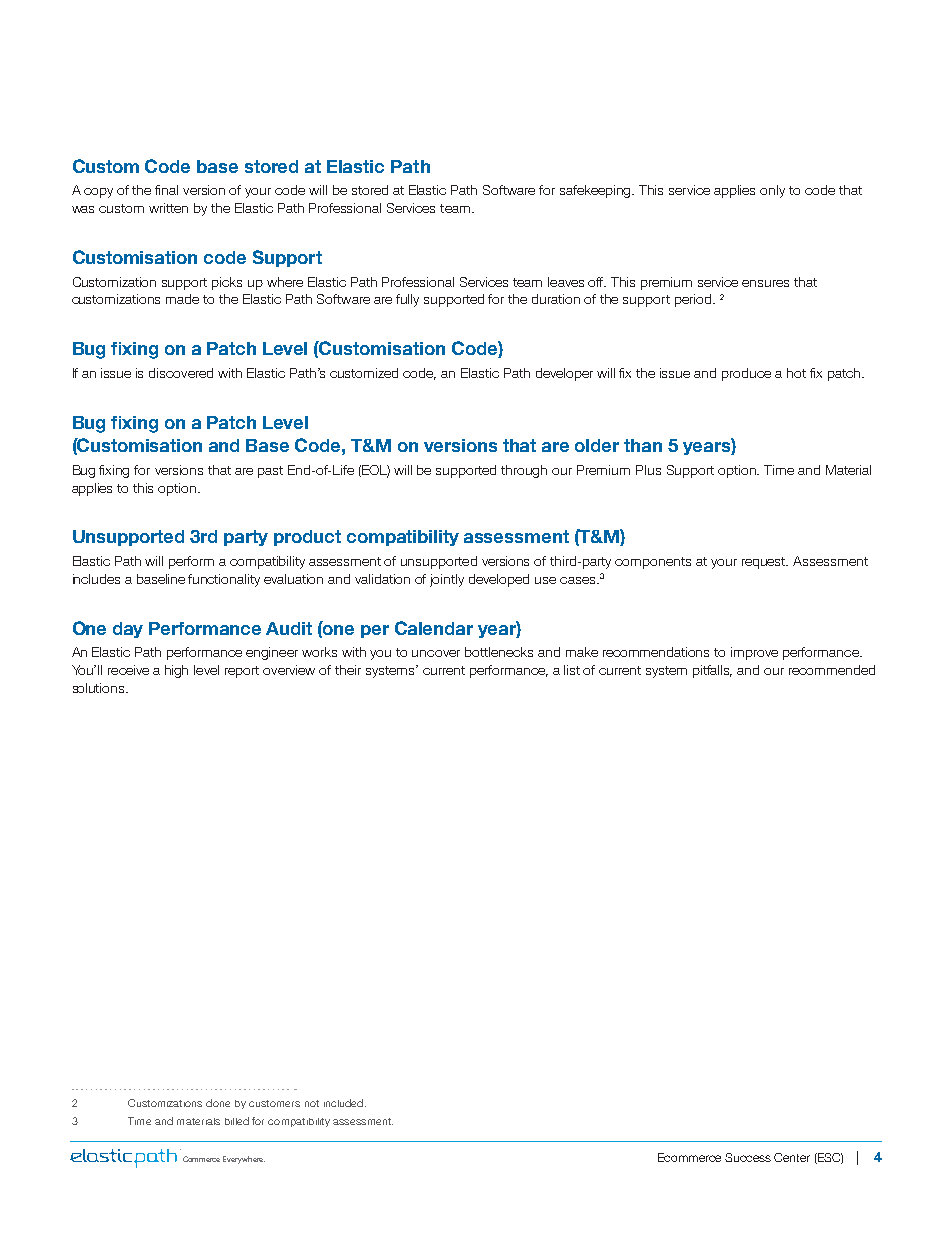  What do you see at coordinates (168, 208) in the screenshot?
I see `written` at bounding box center [168, 208].
